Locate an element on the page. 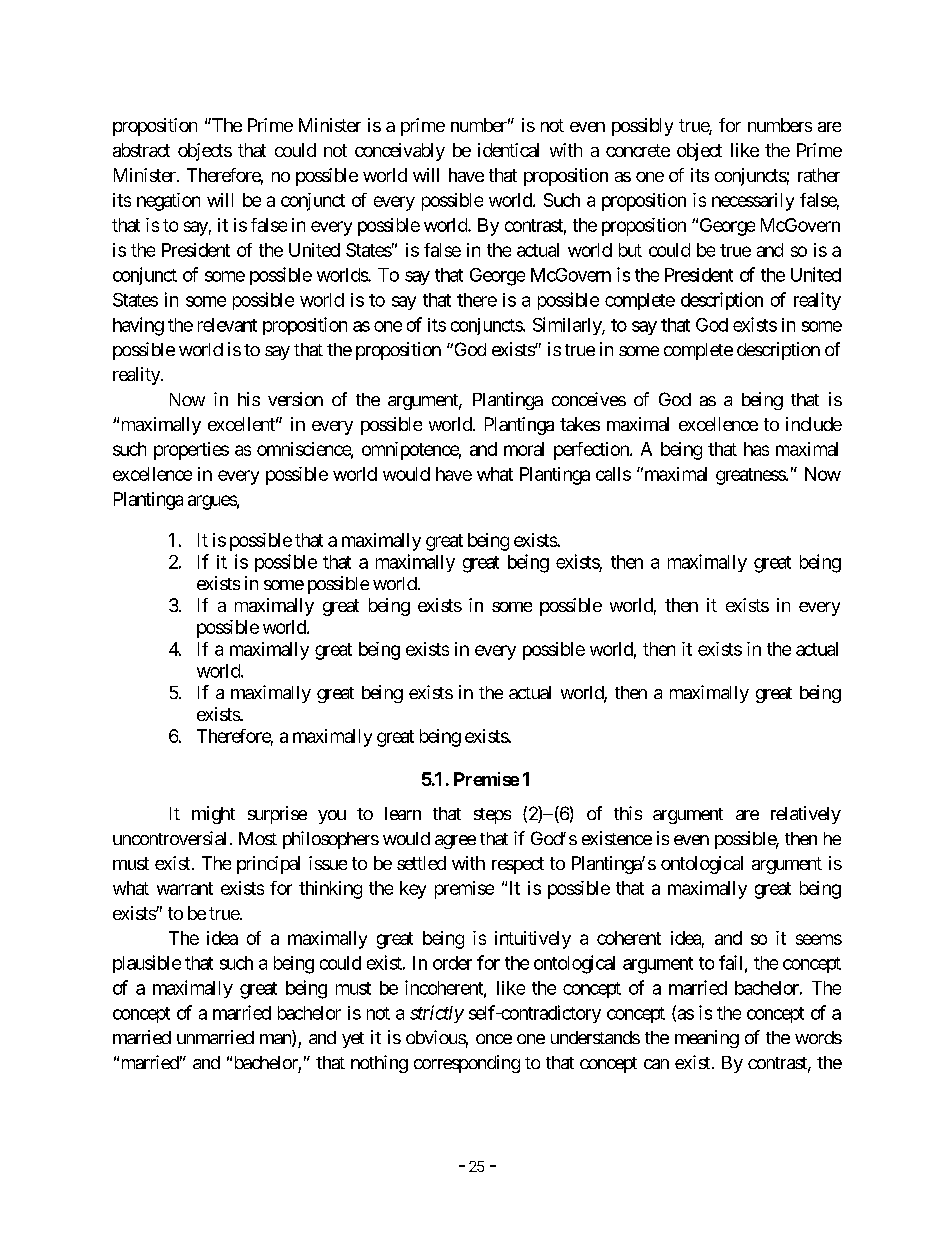 Image resolution: width=952 pixels, height=1233 pixels. moral is located at coordinates (524, 449).
